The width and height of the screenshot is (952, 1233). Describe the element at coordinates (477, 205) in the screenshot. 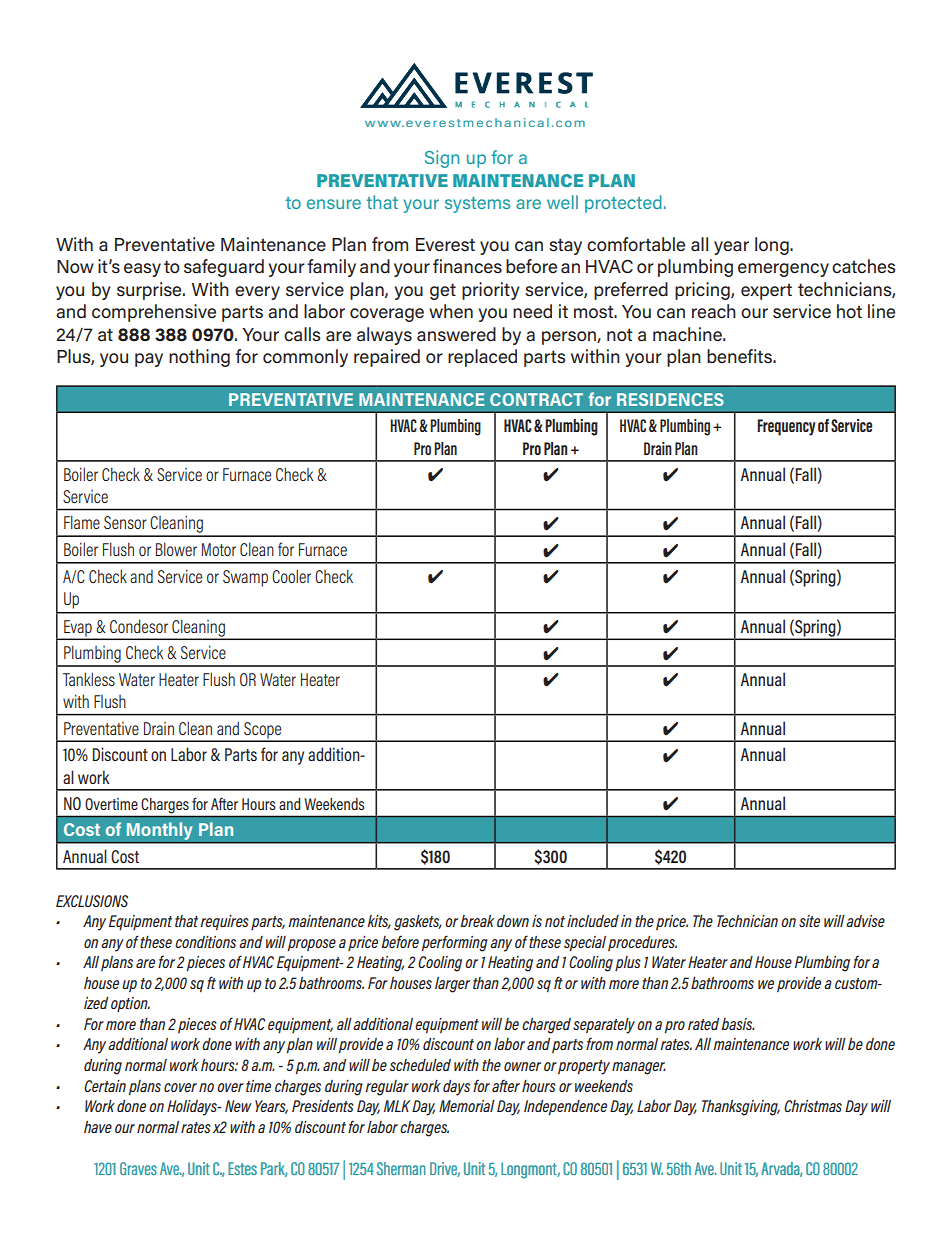

I see `systems` at that location.
